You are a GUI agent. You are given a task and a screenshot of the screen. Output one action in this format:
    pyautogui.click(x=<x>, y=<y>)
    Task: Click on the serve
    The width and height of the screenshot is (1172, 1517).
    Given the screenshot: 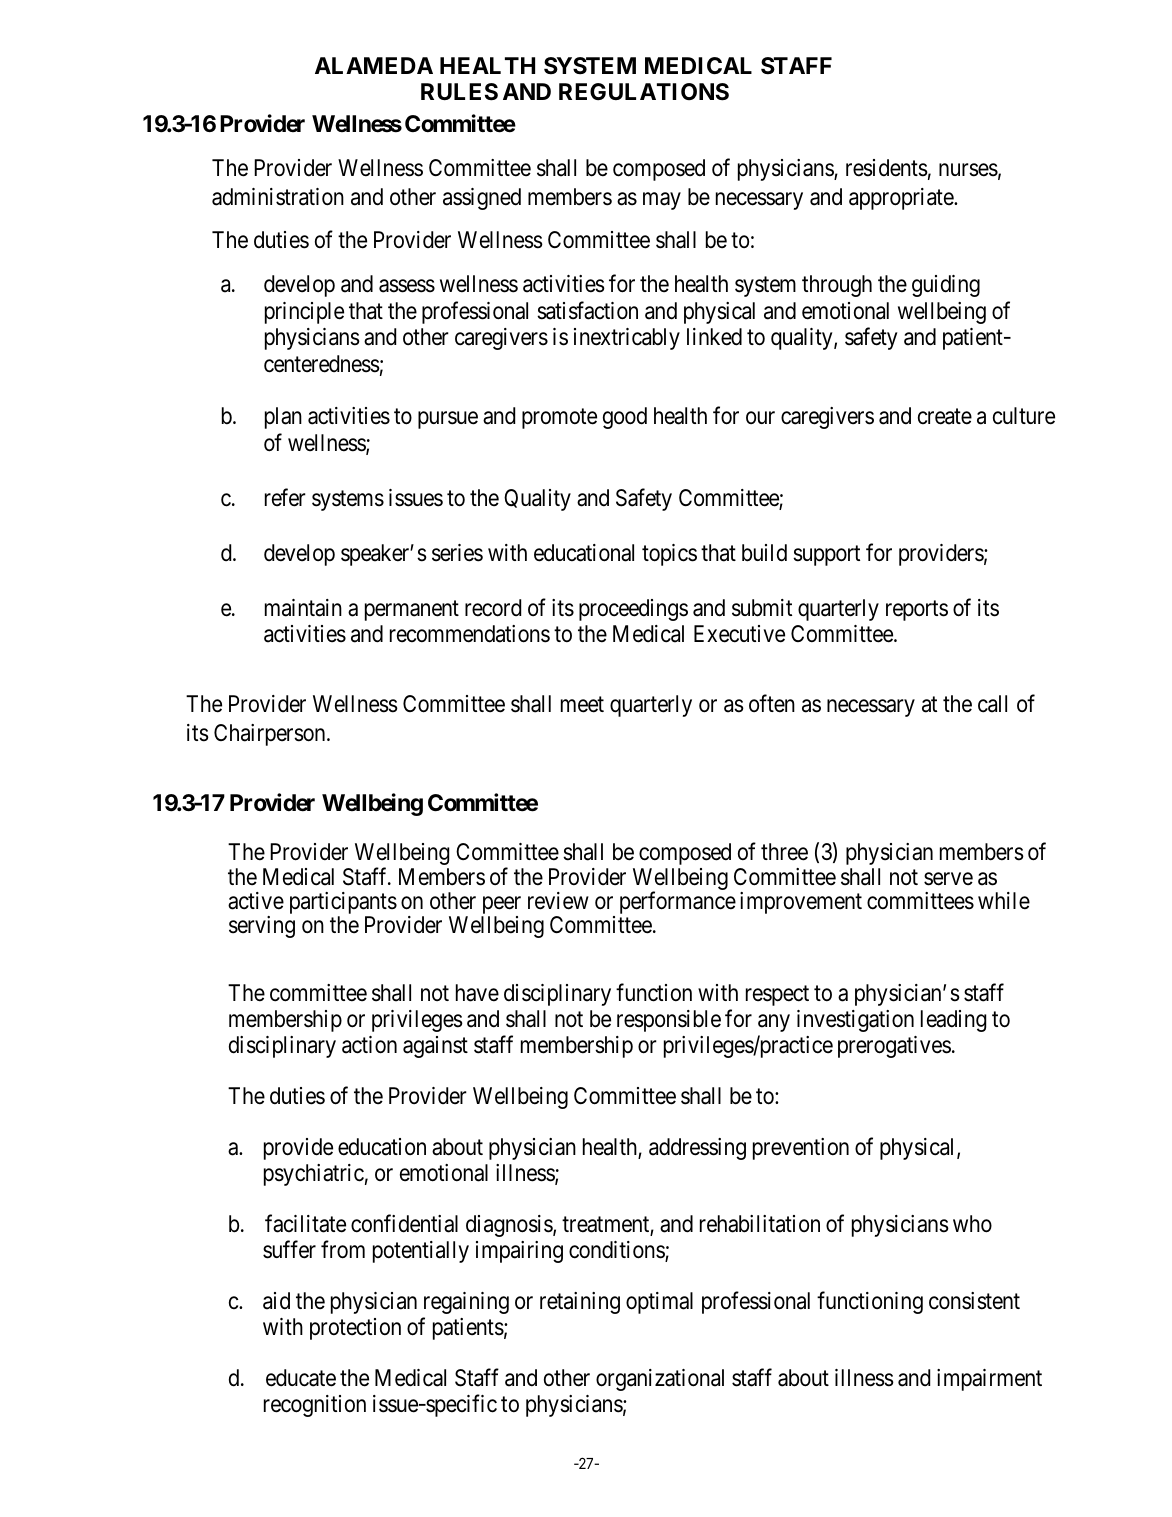 What is the action you would take?
    pyautogui.click(x=948, y=879)
